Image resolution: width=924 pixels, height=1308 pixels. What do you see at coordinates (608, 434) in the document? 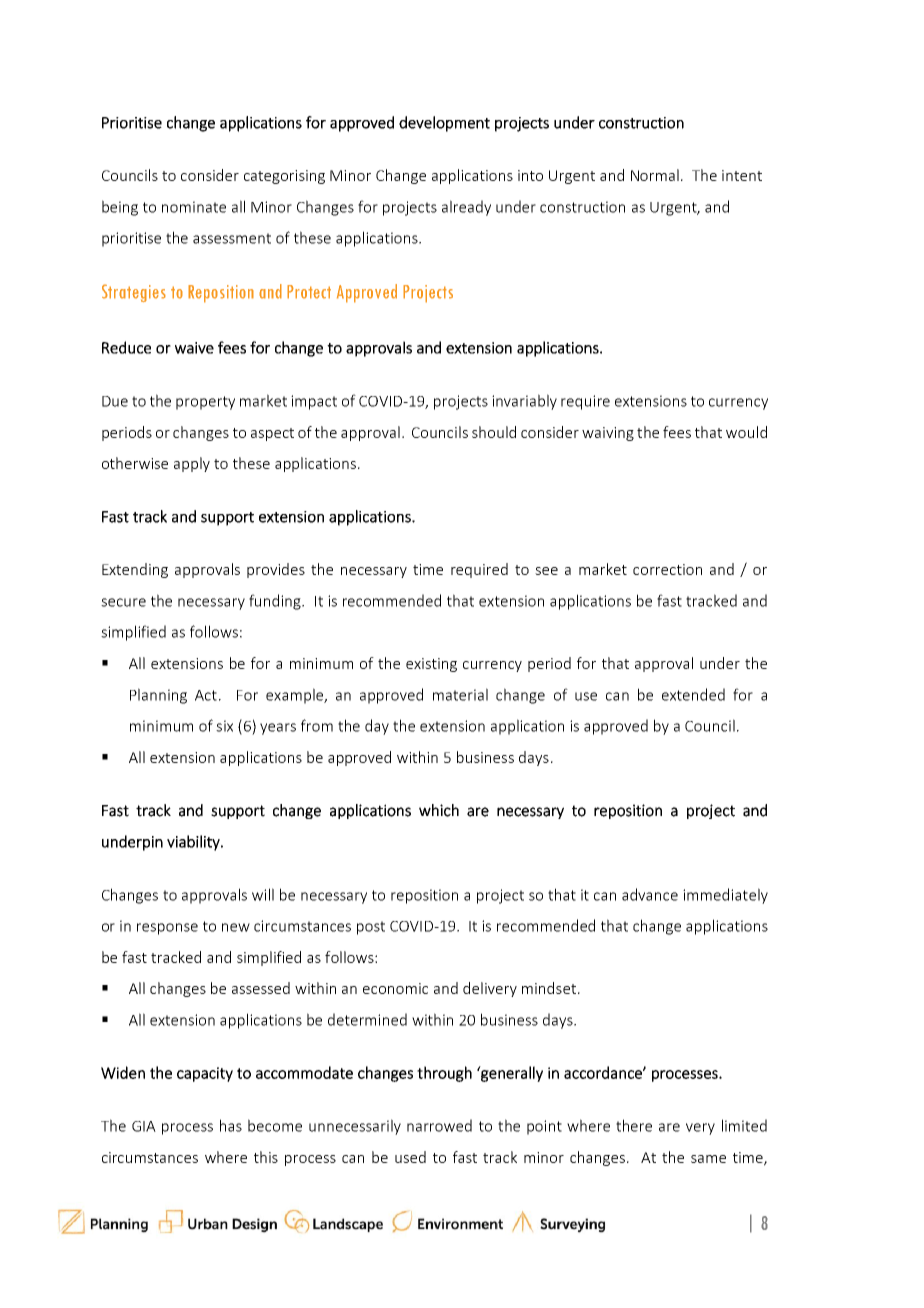
I see `waiving` at bounding box center [608, 434].
